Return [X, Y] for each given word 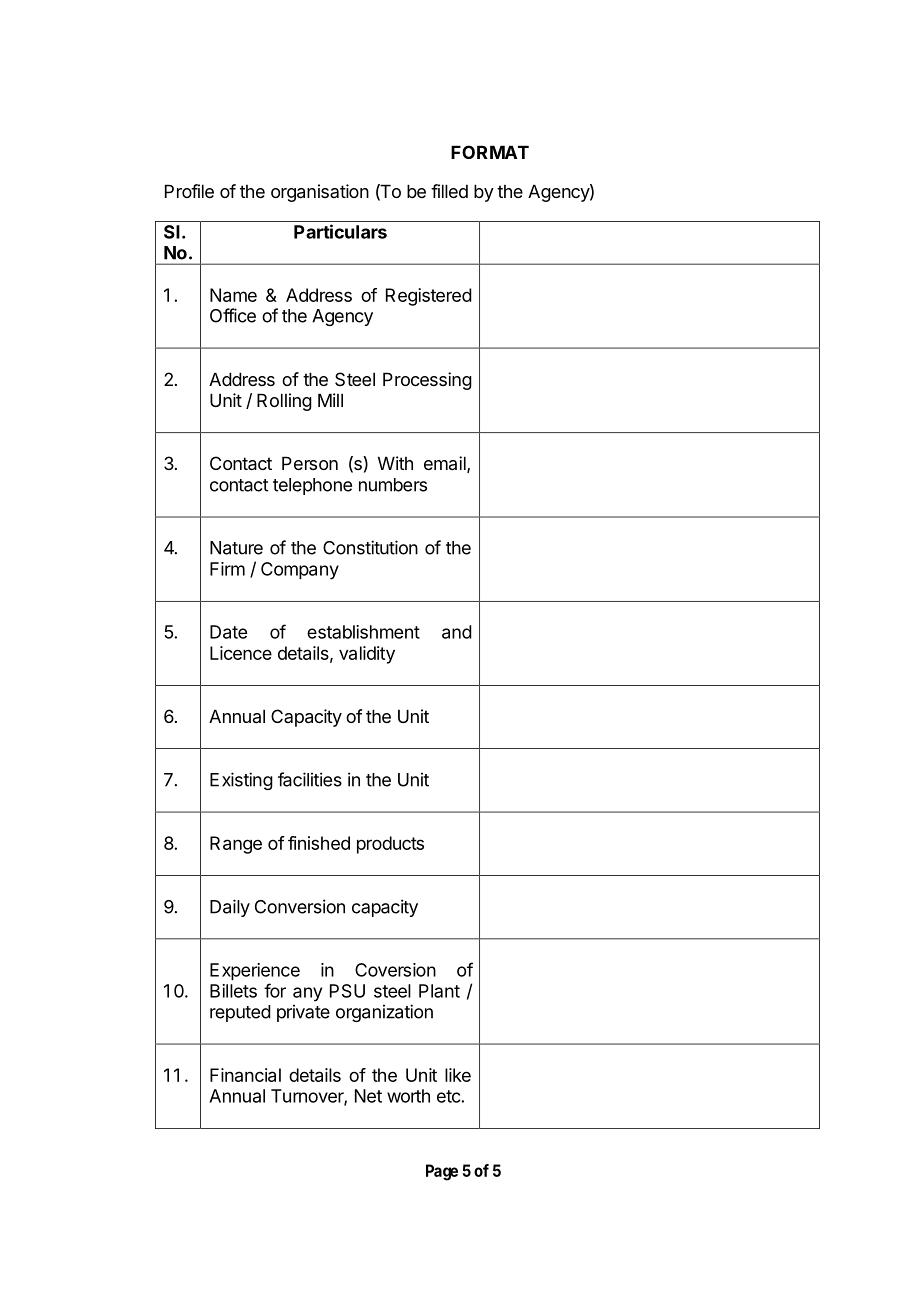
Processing [427, 381]
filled [449, 191]
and [457, 632]
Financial [245, 1075]
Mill [330, 400]
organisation [320, 193]
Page [442, 1172]
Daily [230, 908]
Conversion [300, 906]
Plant [439, 991]
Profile [189, 191]
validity [367, 655]
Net [368, 1096]
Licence [241, 653]
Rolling [284, 402]
